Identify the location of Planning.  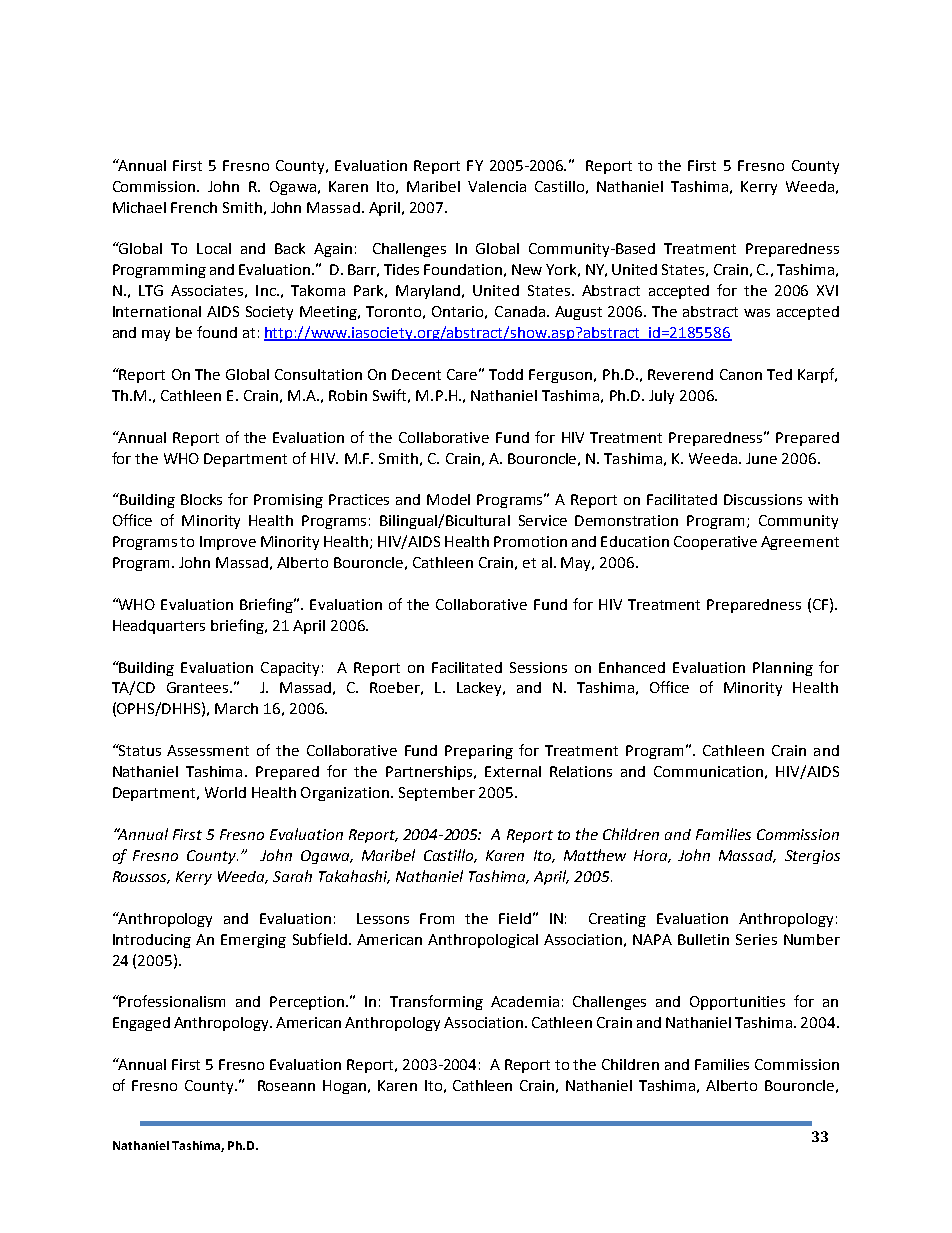
(783, 669).
